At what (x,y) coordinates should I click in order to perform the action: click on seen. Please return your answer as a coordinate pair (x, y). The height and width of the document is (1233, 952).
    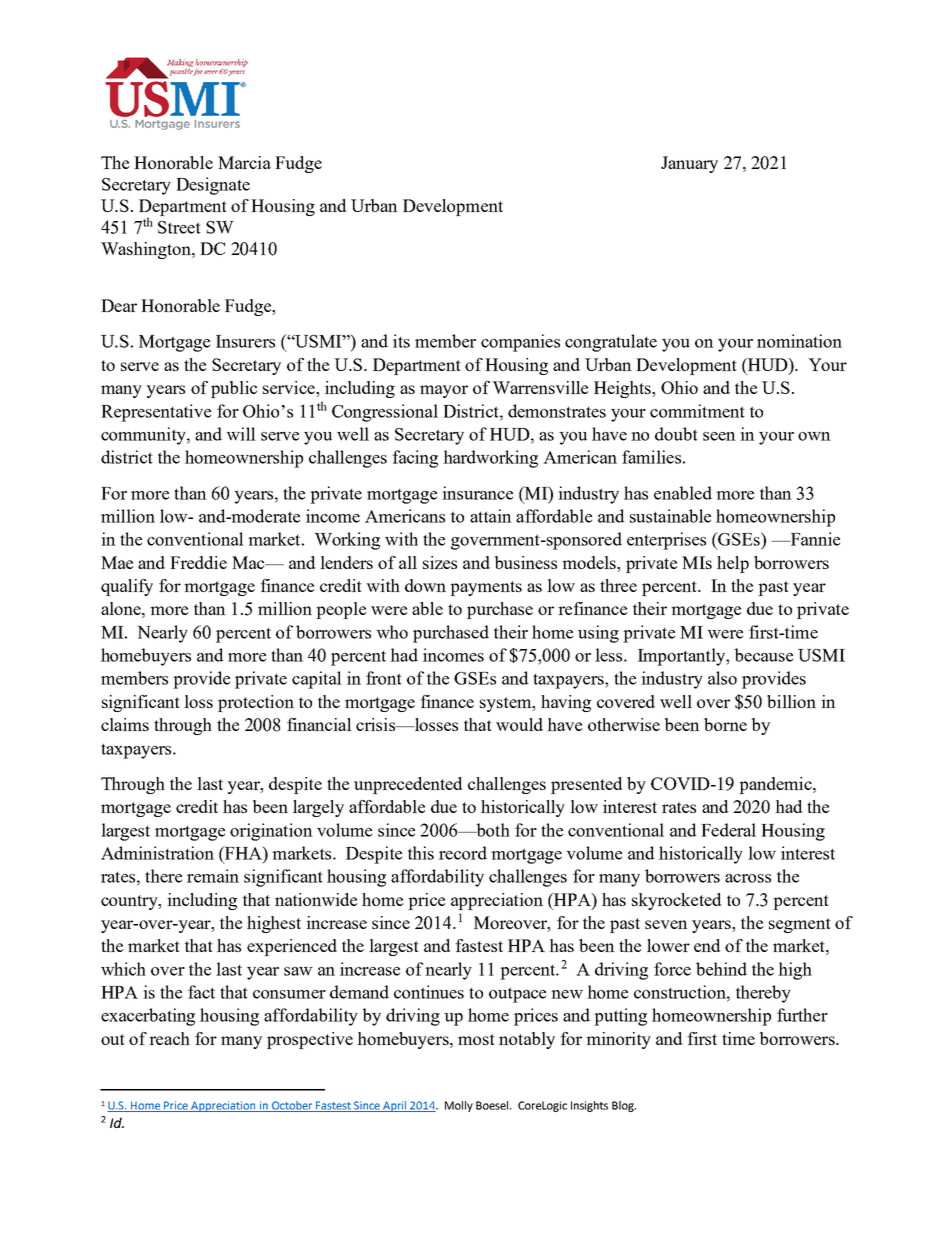
    Looking at the image, I should click on (719, 436).
